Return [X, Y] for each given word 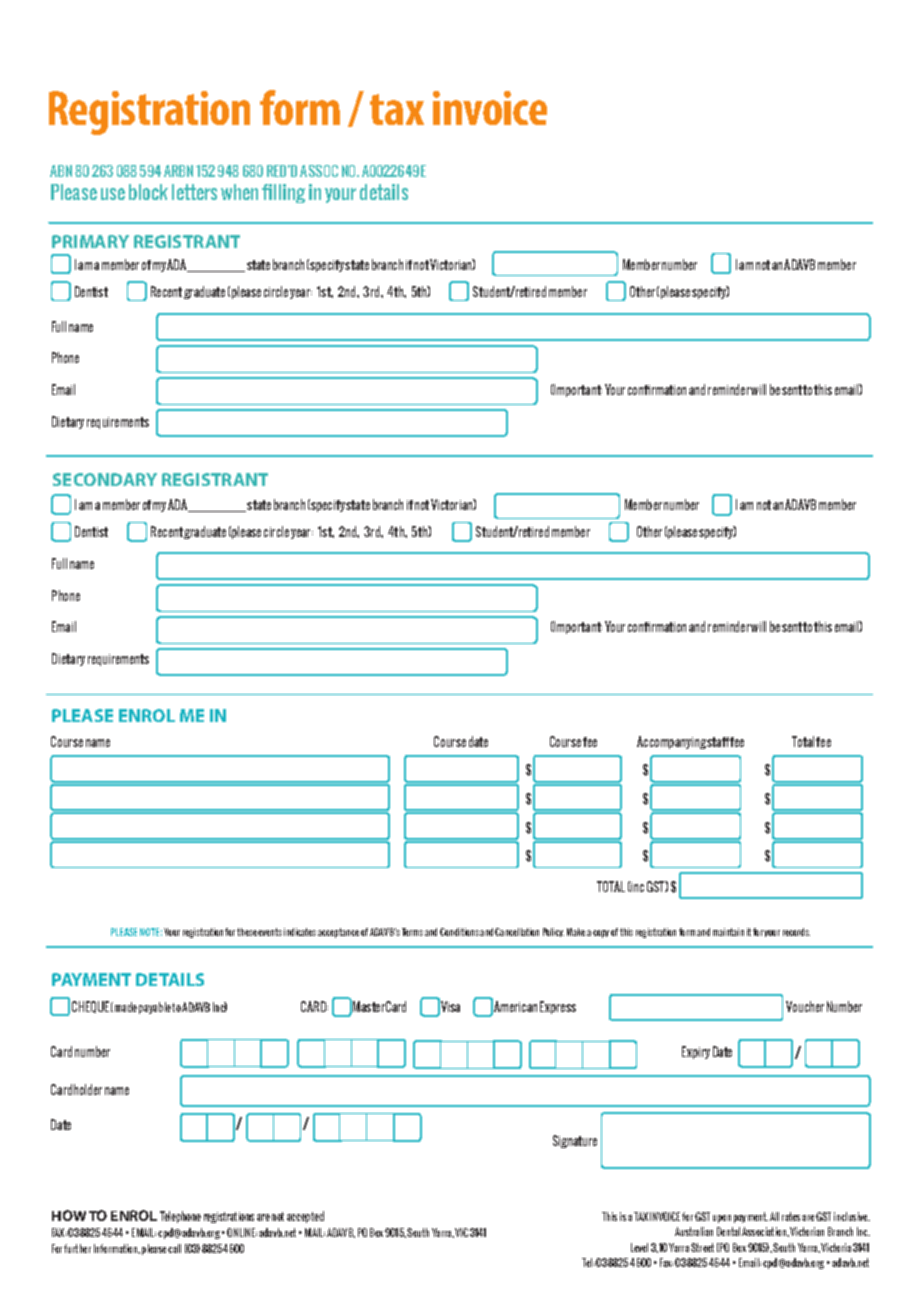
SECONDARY [105, 479]
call [174, 1248]
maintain [728, 932]
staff [719, 742]
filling [283, 193]
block [148, 192]
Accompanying [671, 742]
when [239, 192]
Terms [412, 932]
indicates [300, 932]
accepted [305, 1217]
